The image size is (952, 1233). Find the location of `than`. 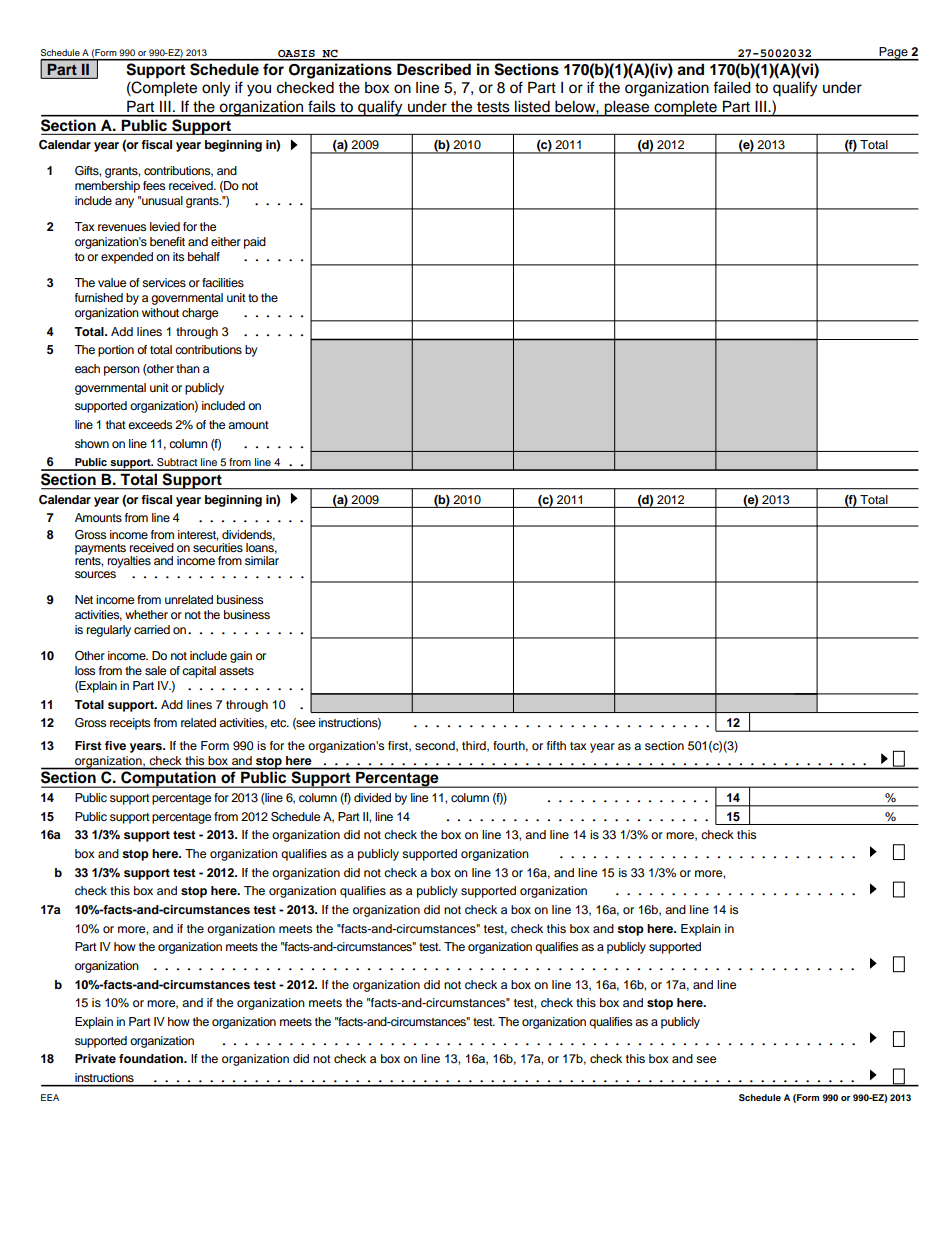

than is located at coordinates (188, 368).
